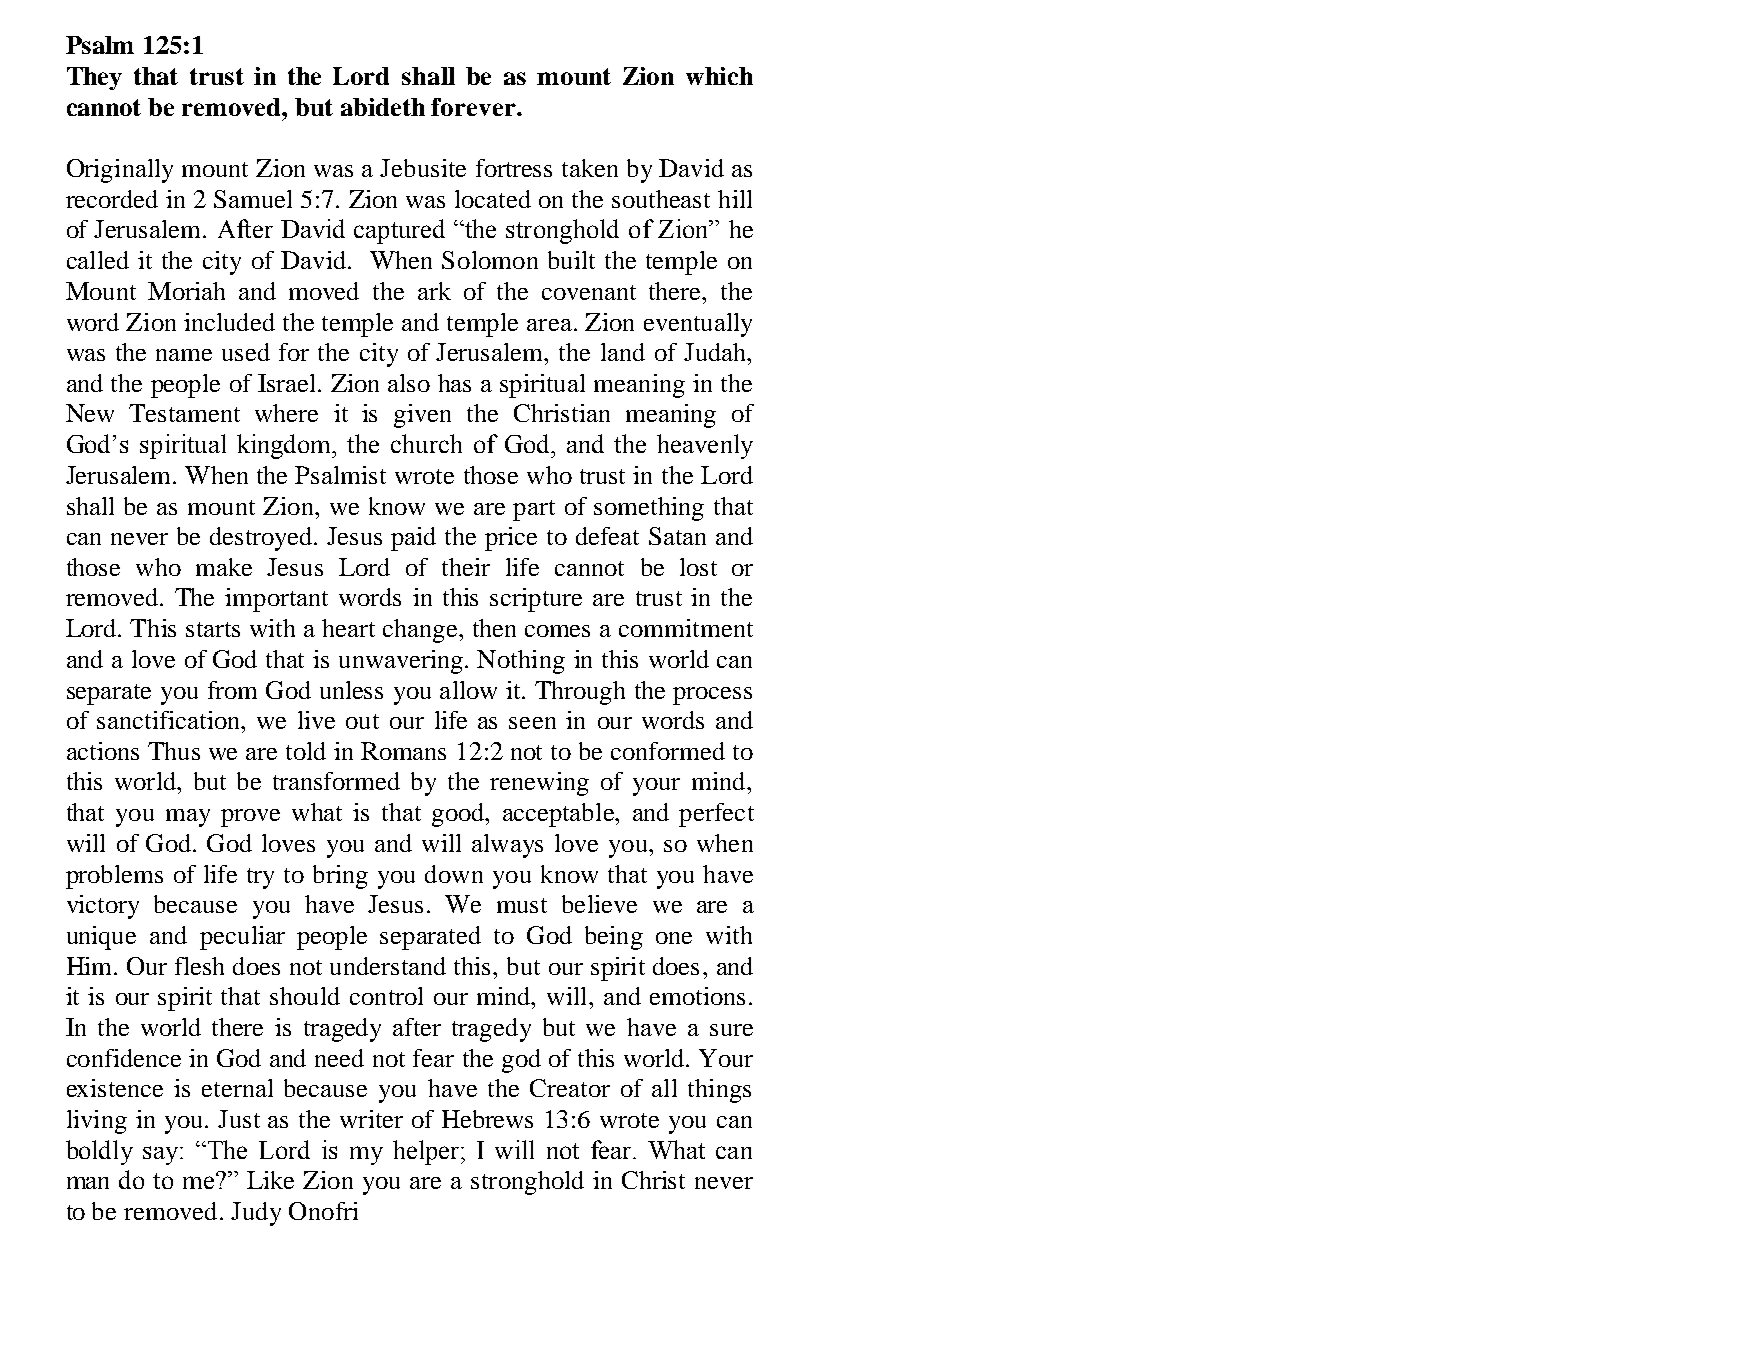  I want to click on say, so click(162, 1155).
